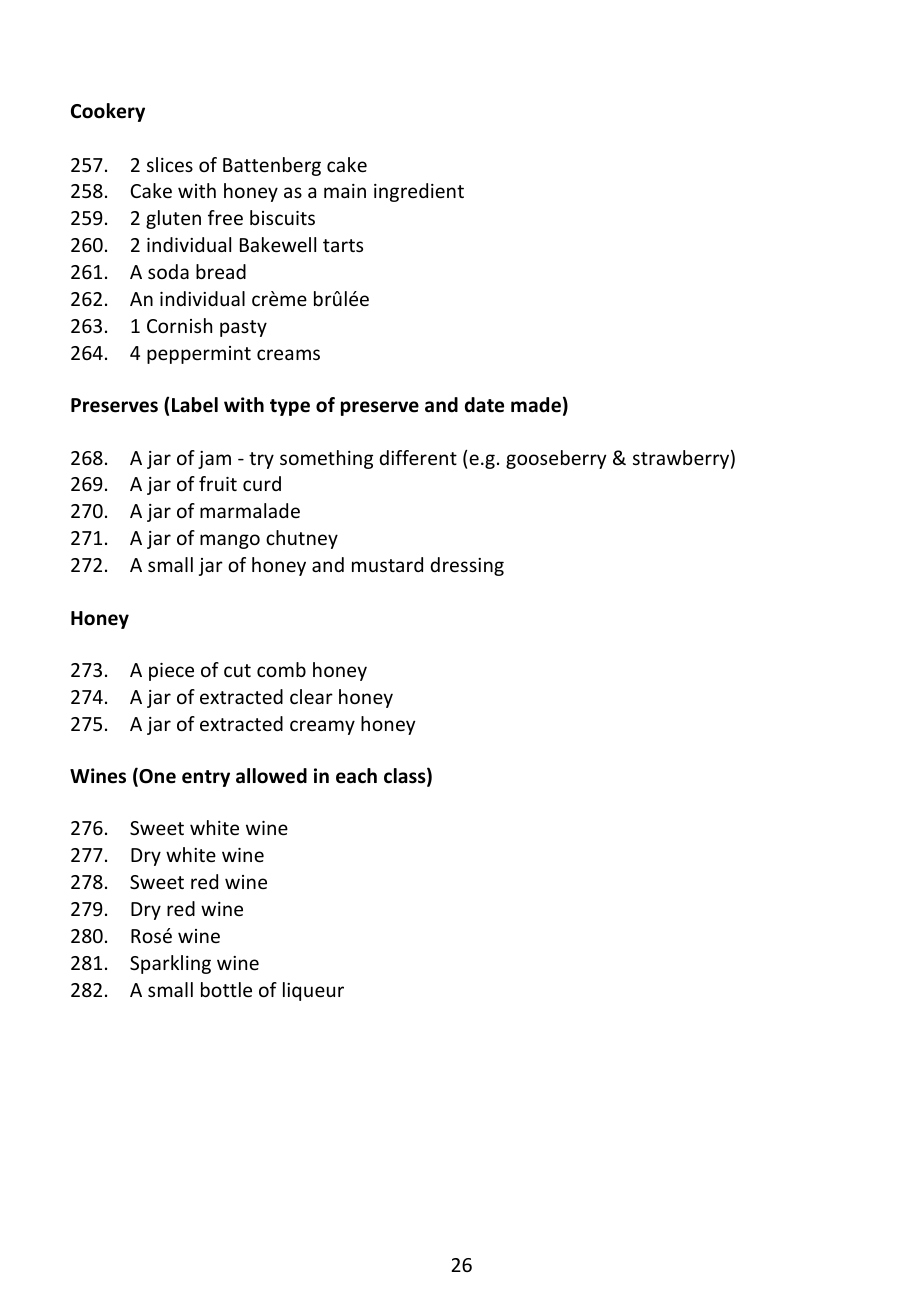 This screenshot has width=924, height=1311. Describe the element at coordinates (345, 191) in the screenshot. I see `main` at that location.
